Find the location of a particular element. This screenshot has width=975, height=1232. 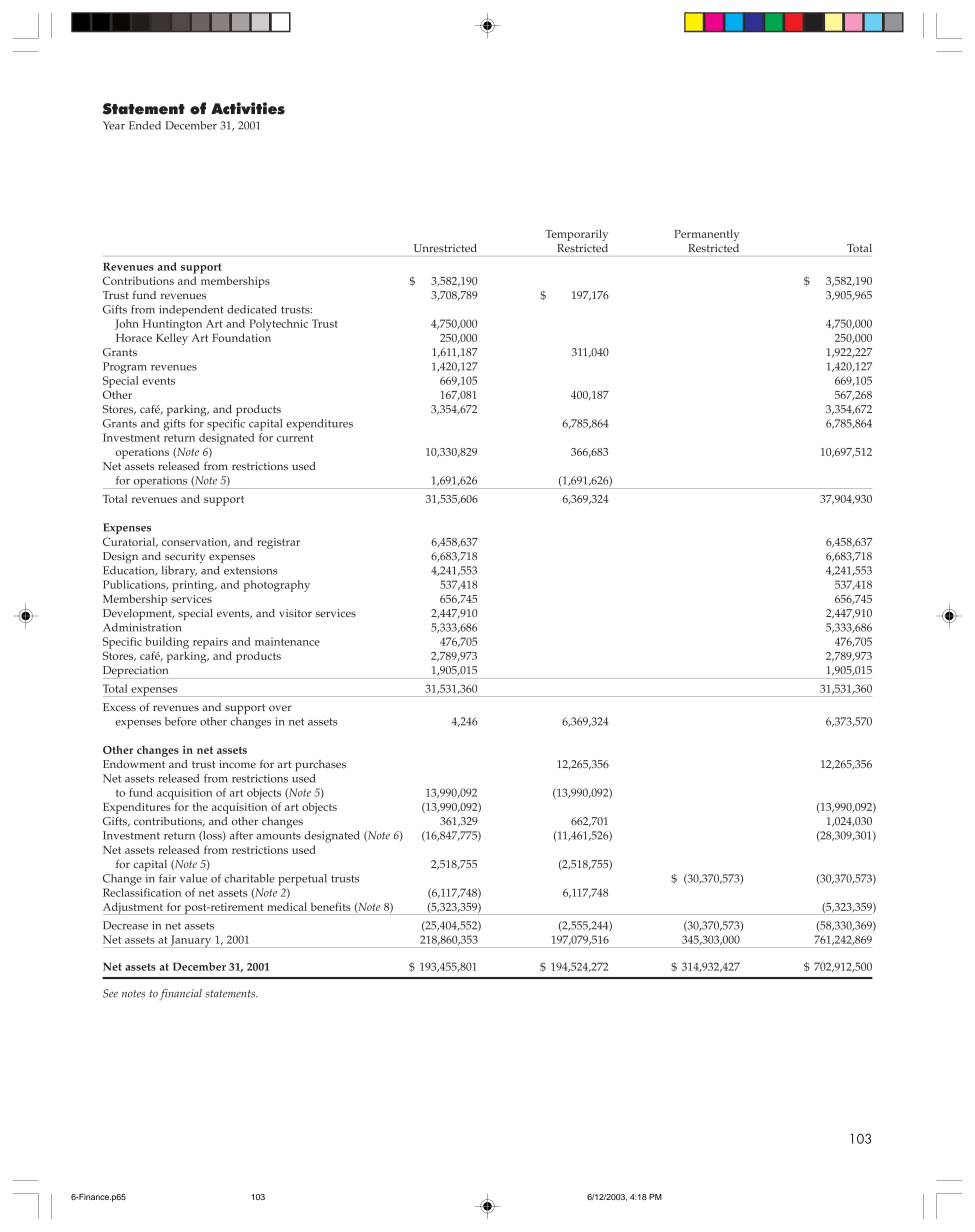

financial is located at coordinates (181, 995).
